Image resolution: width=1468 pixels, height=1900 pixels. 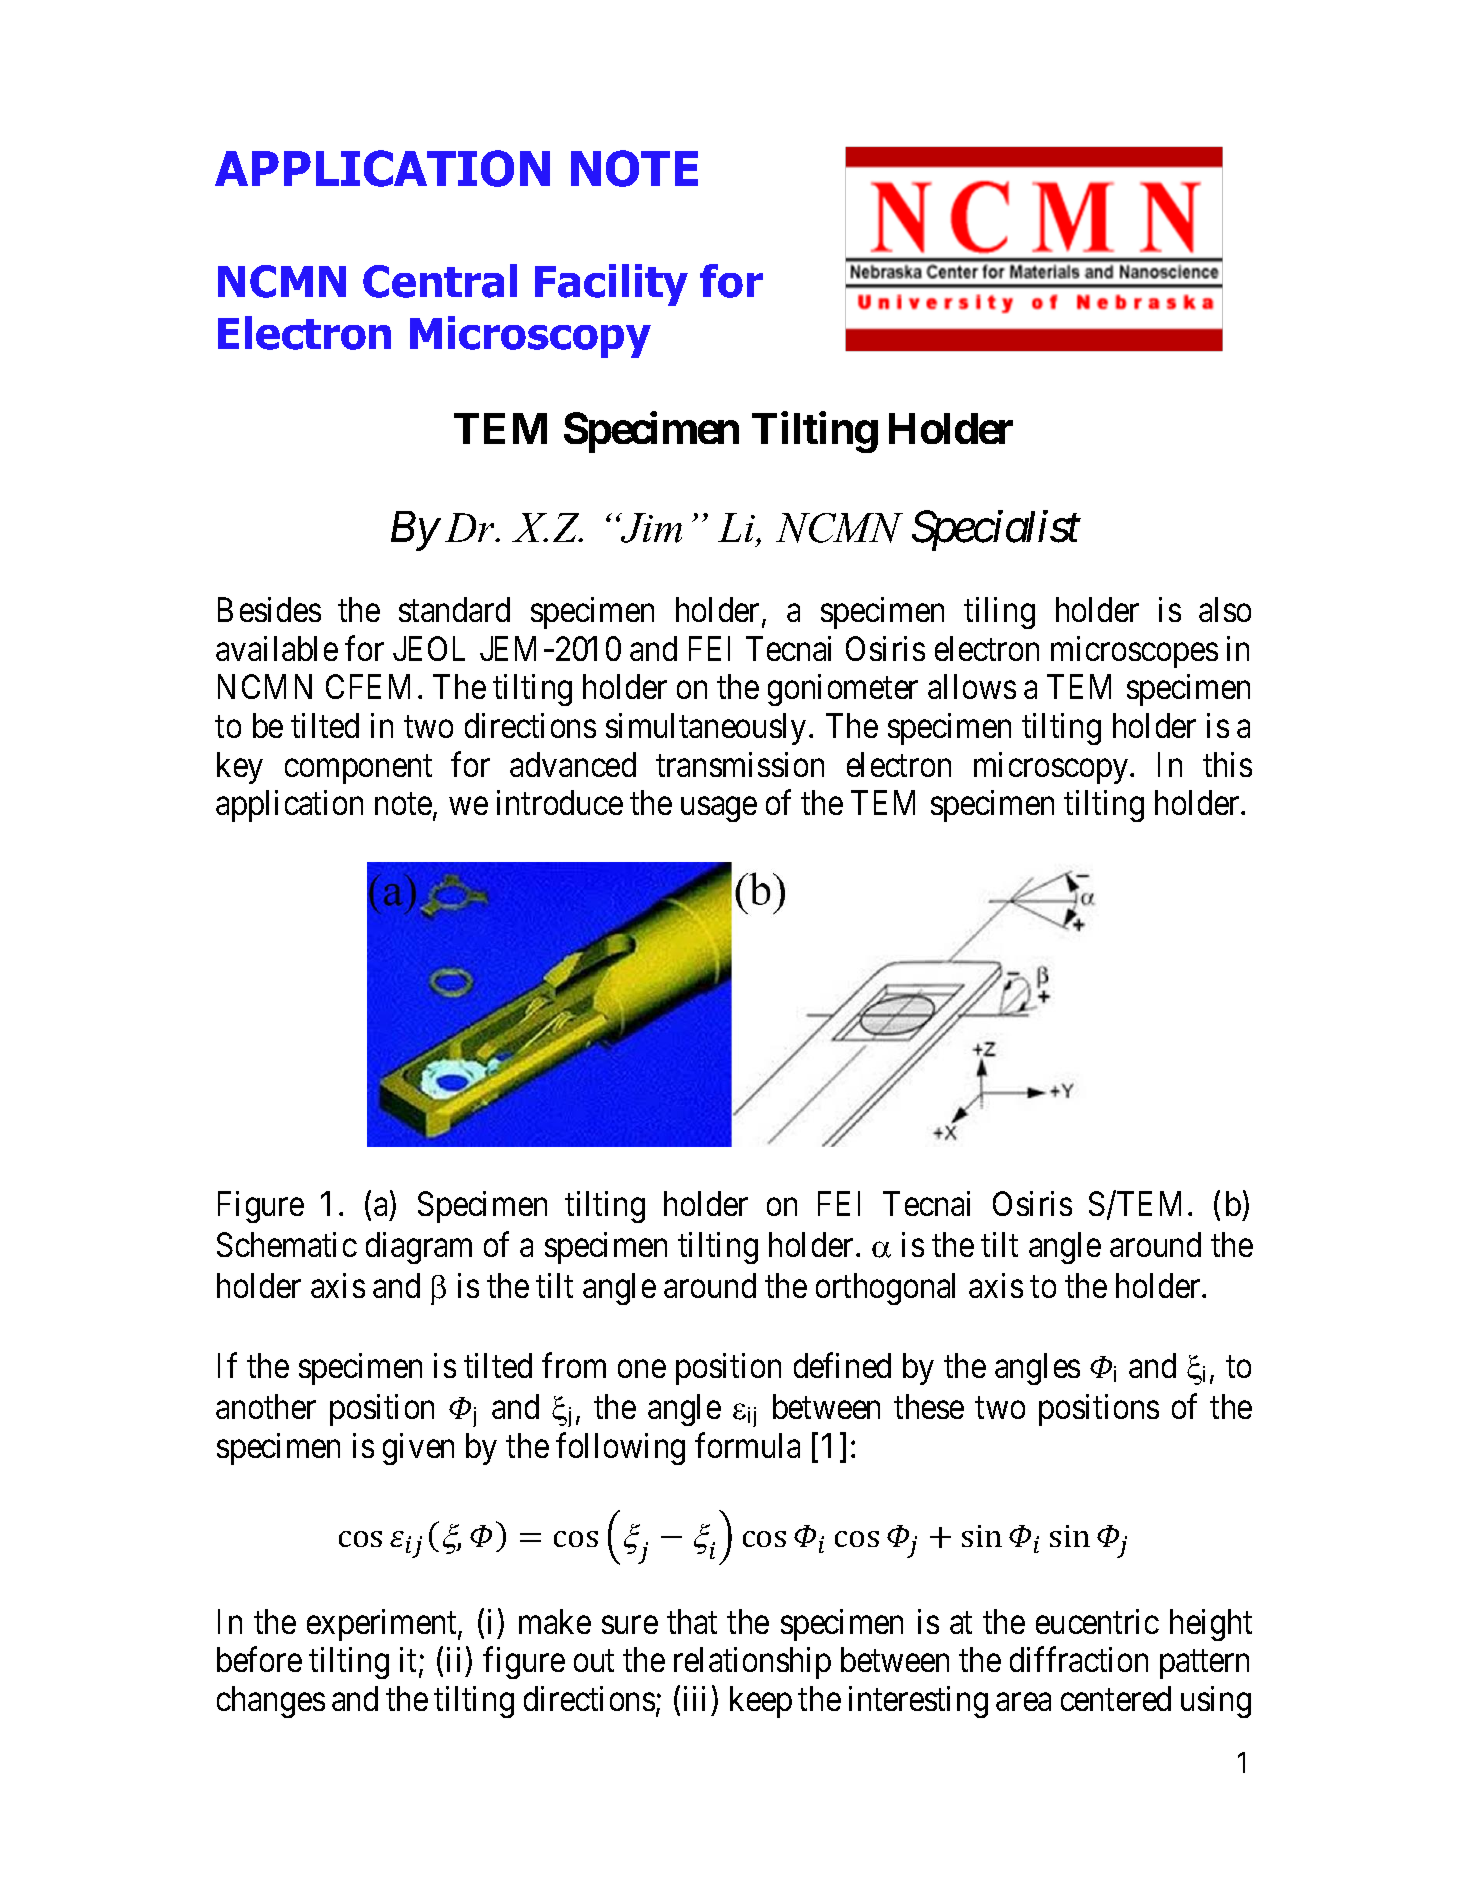 I want to click on Specialist, so click(x=996, y=531).
